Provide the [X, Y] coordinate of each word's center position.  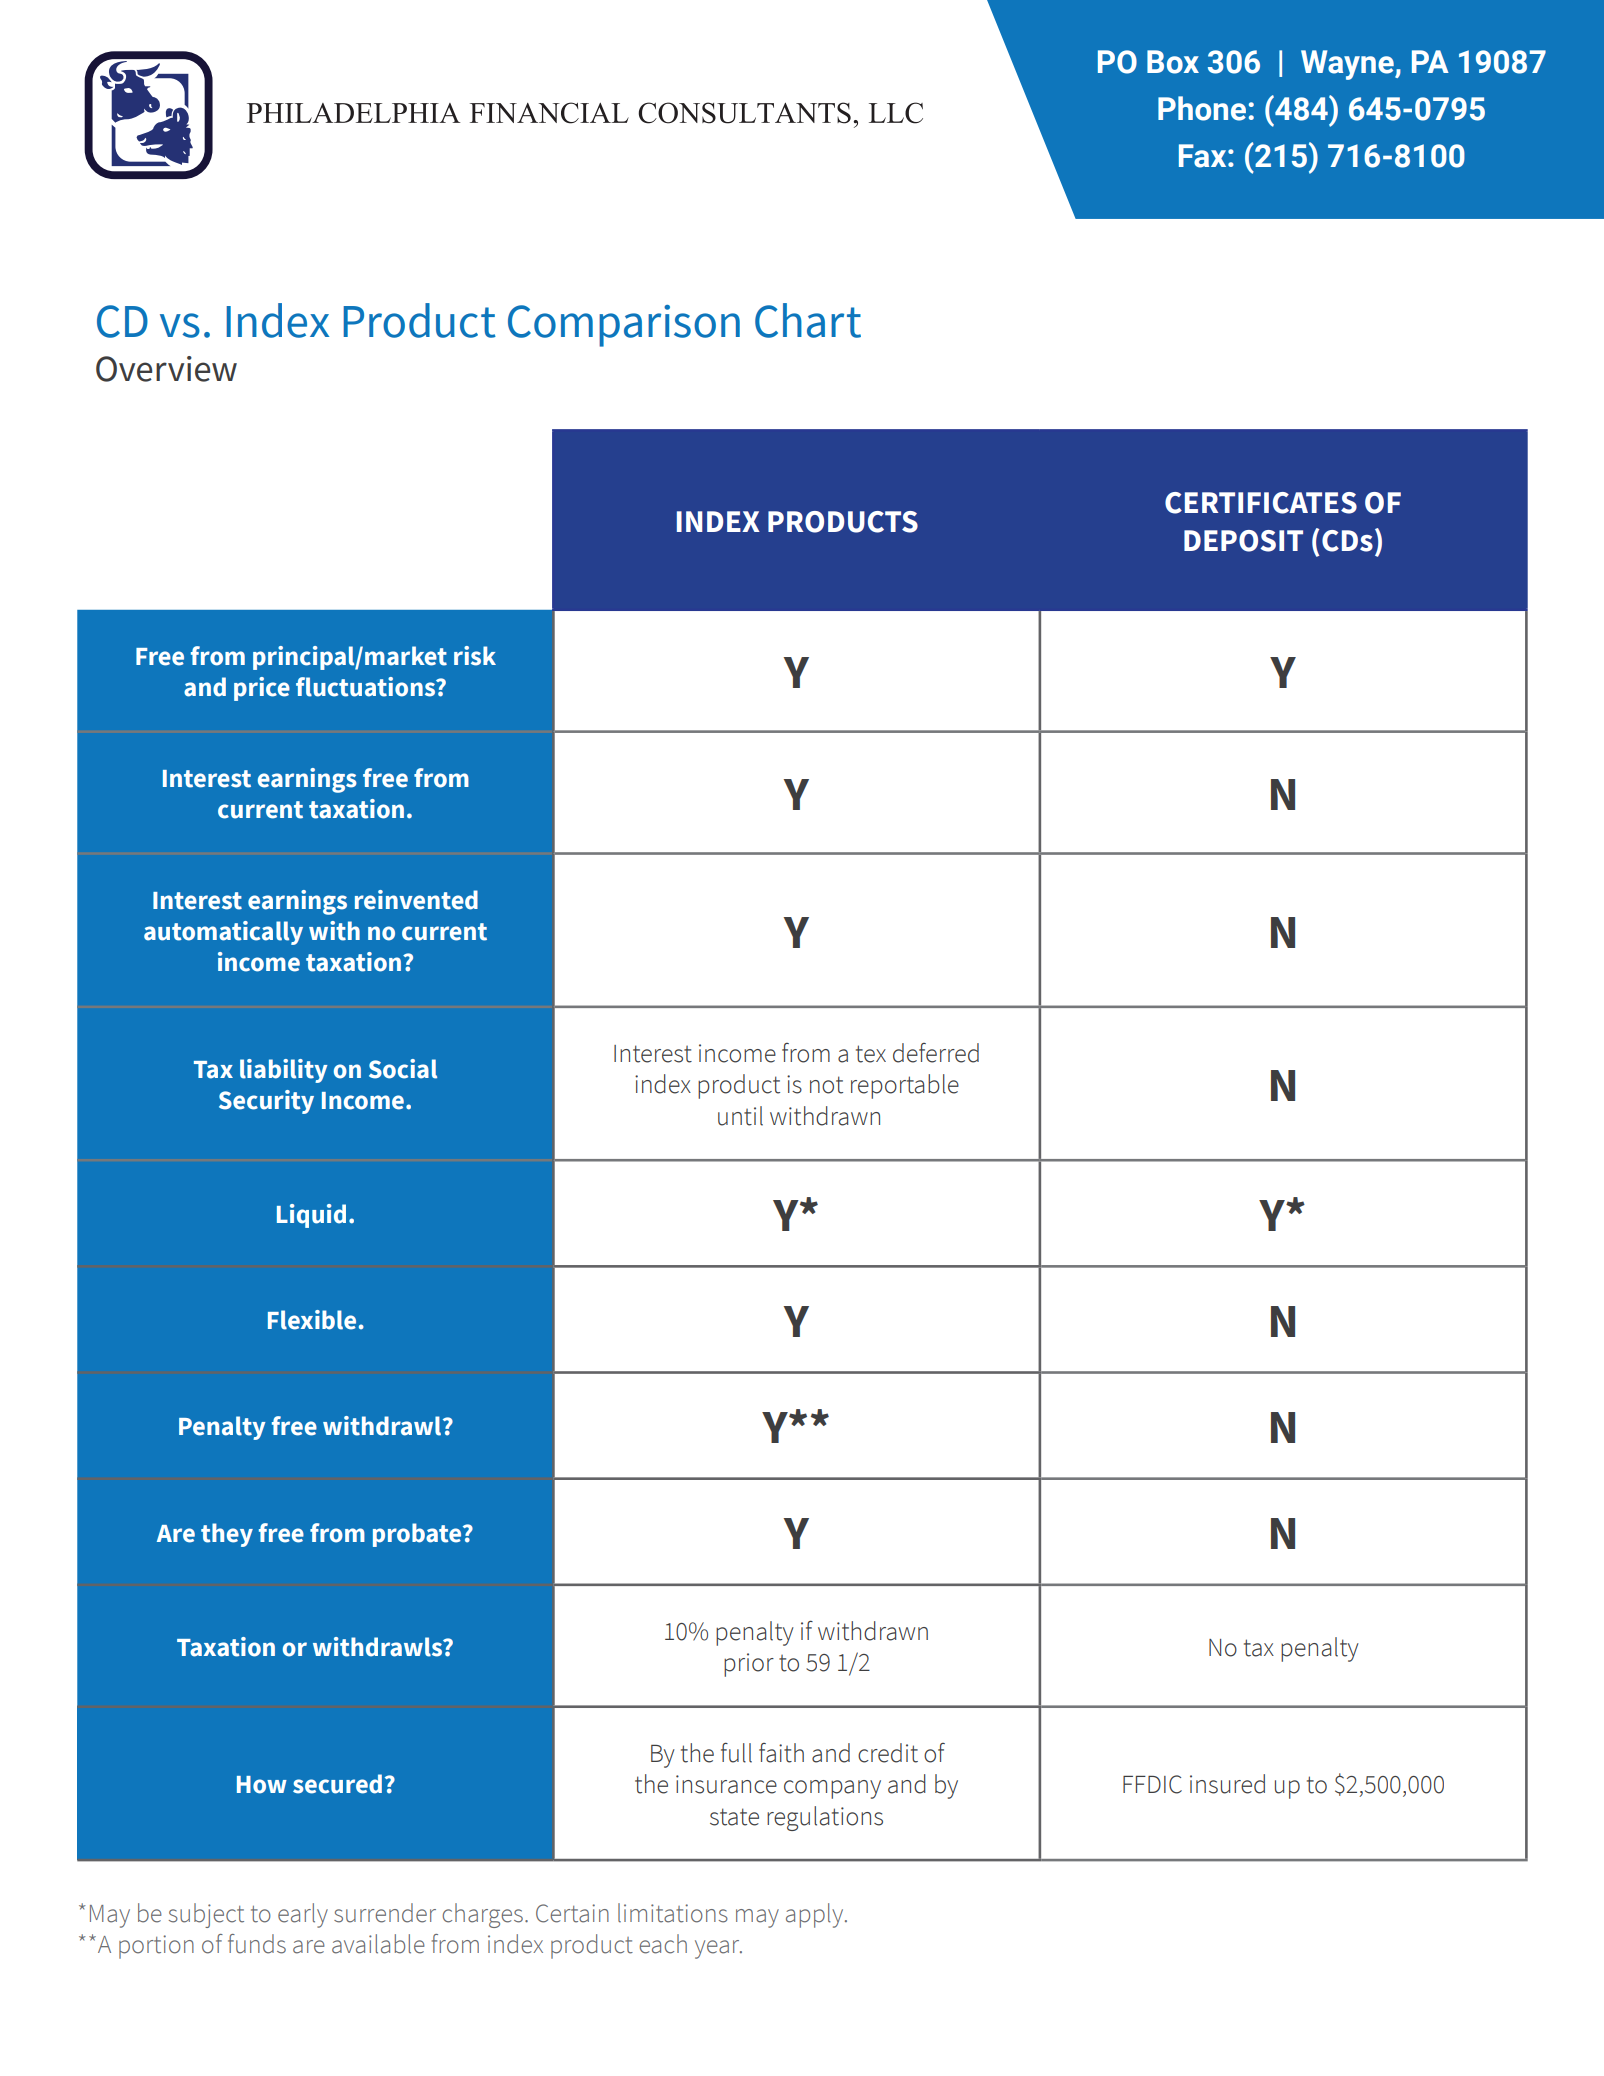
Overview [166, 369]
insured [1227, 1784]
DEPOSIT [1243, 541]
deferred [936, 1053]
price [262, 689]
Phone [1202, 108]
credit [888, 1753]
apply [816, 1915]
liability [284, 1071]
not [826, 1085]
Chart [808, 320]
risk [475, 656]
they [227, 1535]
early [303, 1915]
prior [749, 1665]
